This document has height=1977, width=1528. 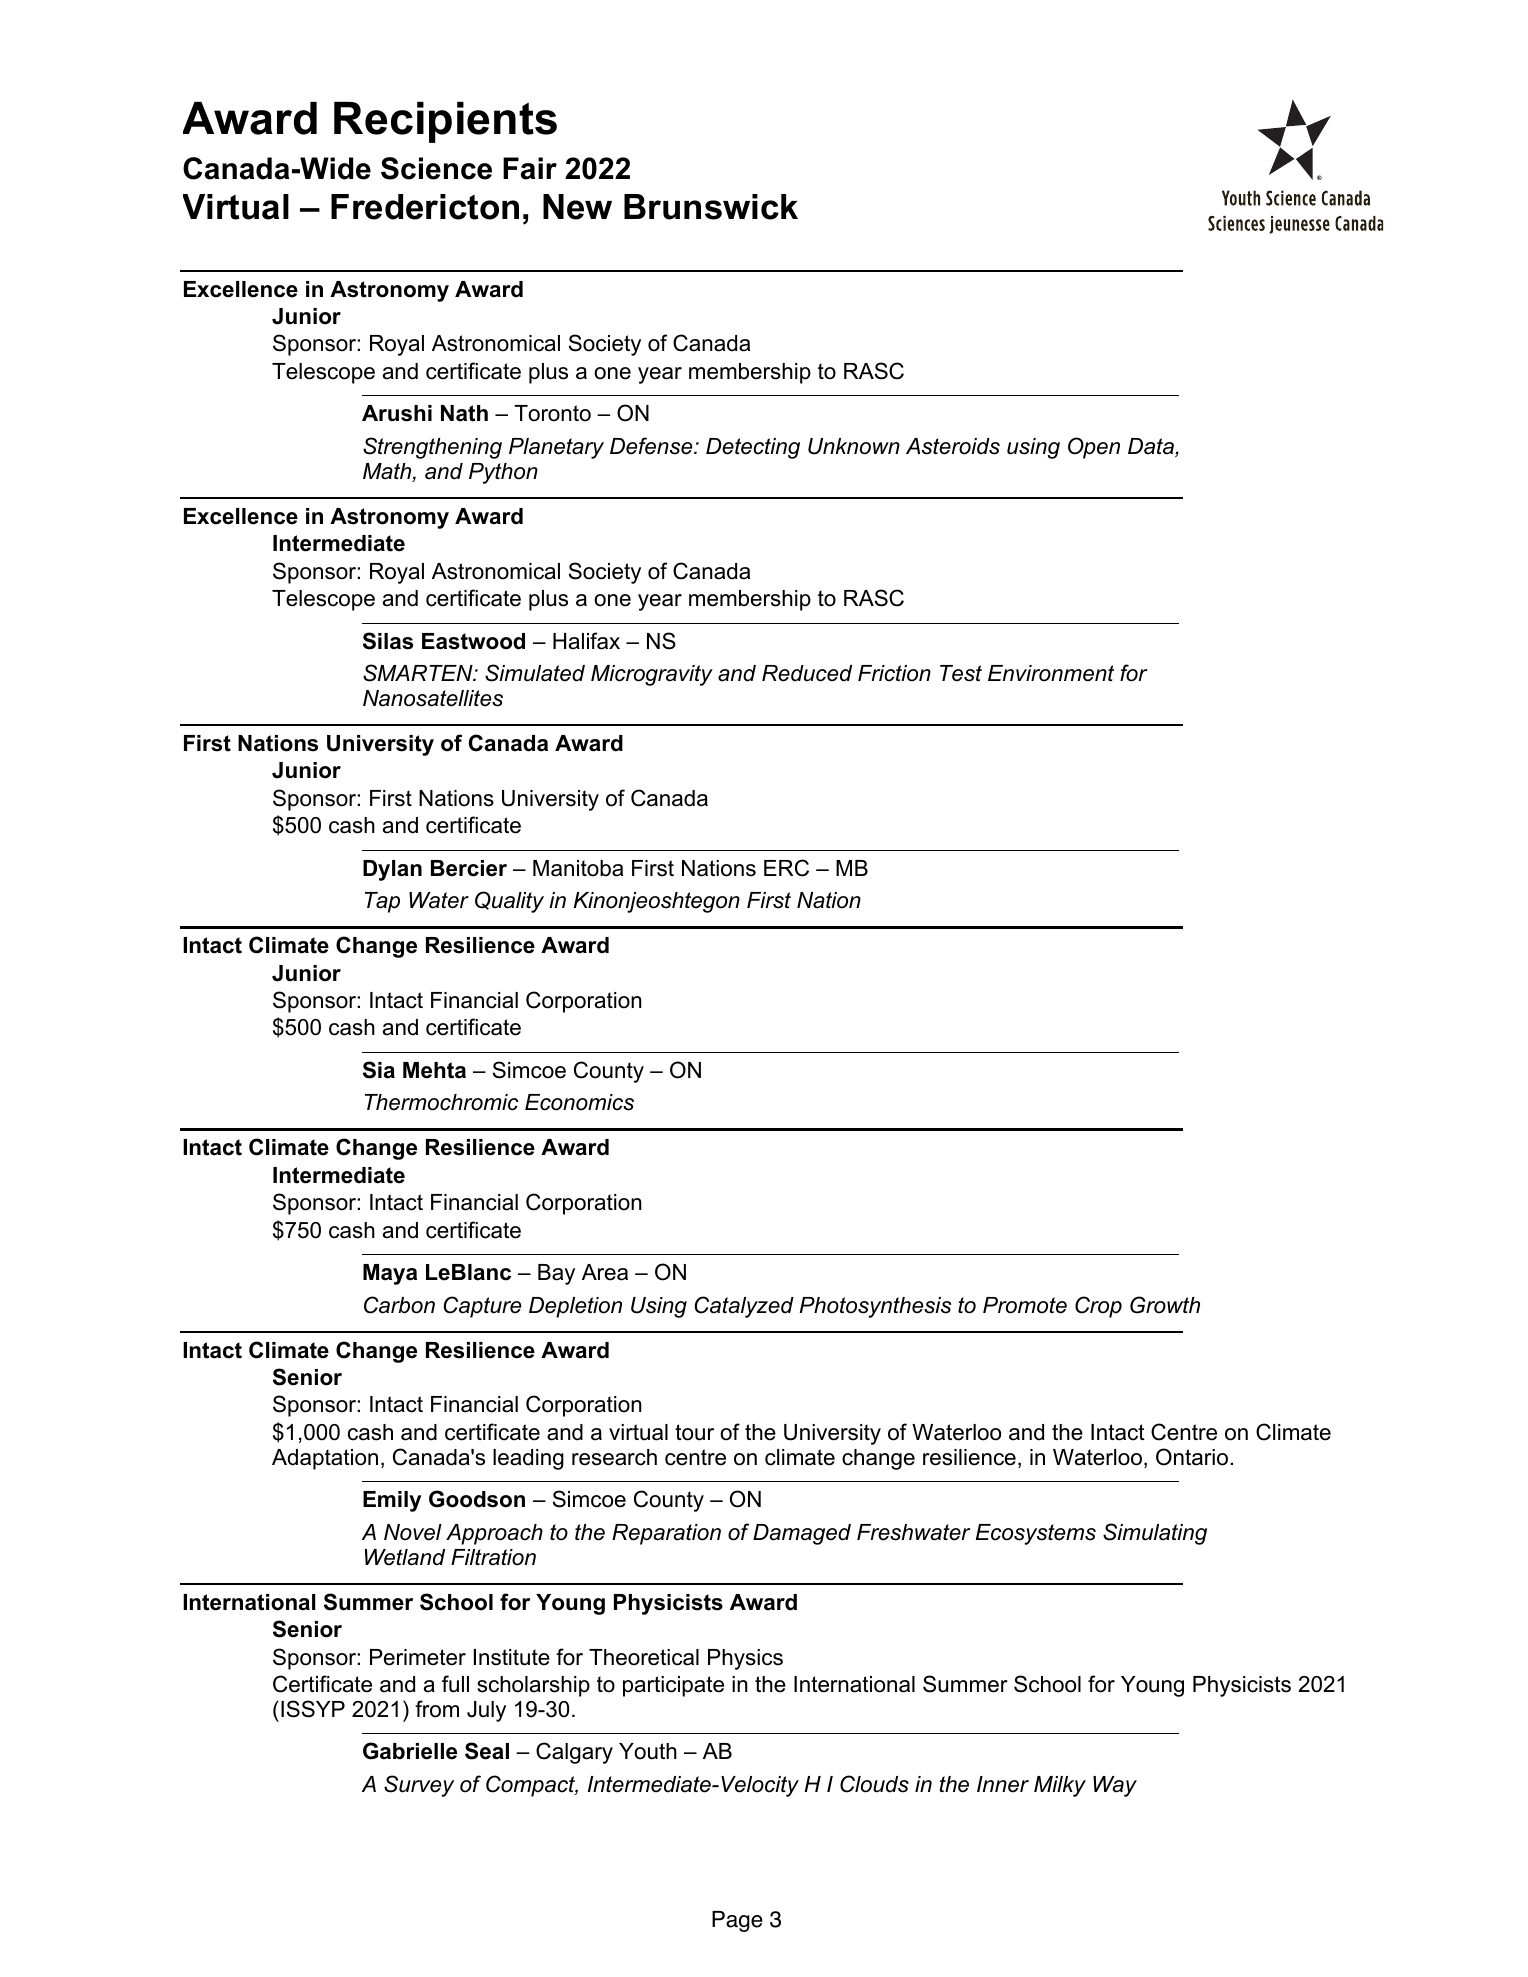 I want to click on Brunswick, so click(x=711, y=207).
